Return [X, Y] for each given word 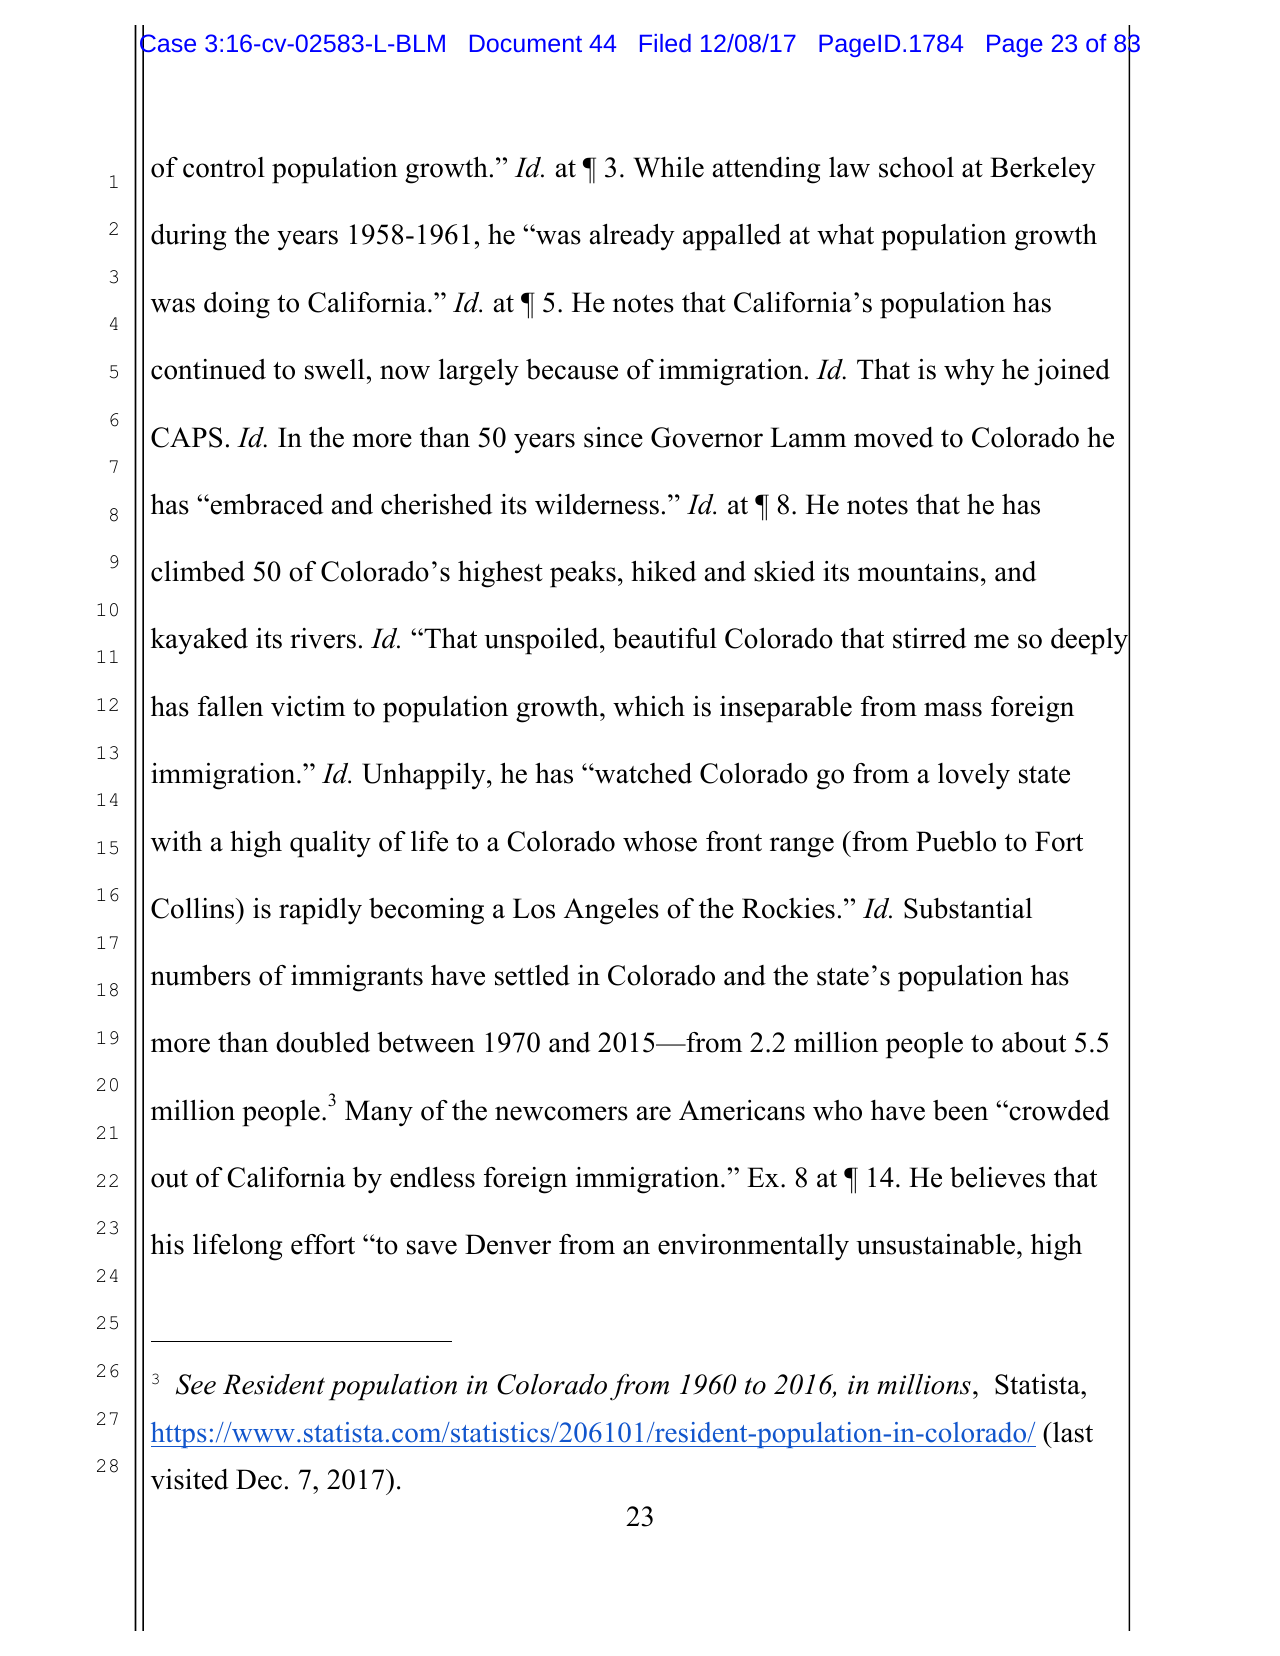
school [916, 167]
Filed [665, 43]
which [649, 706]
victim [308, 706]
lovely [974, 776]
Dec [259, 1479]
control [224, 167]
